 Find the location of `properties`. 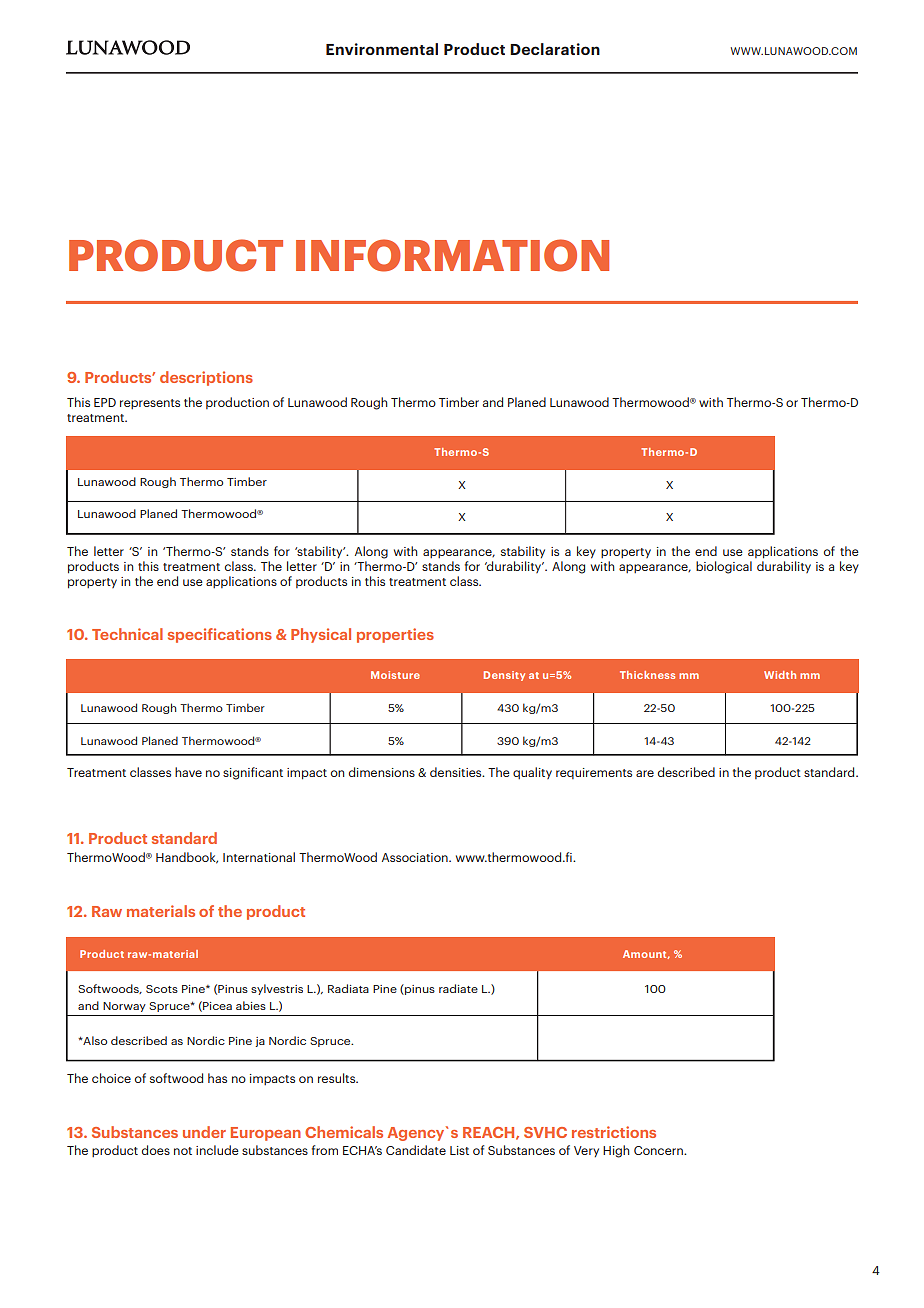

properties is located at coordinates (395, 635).
